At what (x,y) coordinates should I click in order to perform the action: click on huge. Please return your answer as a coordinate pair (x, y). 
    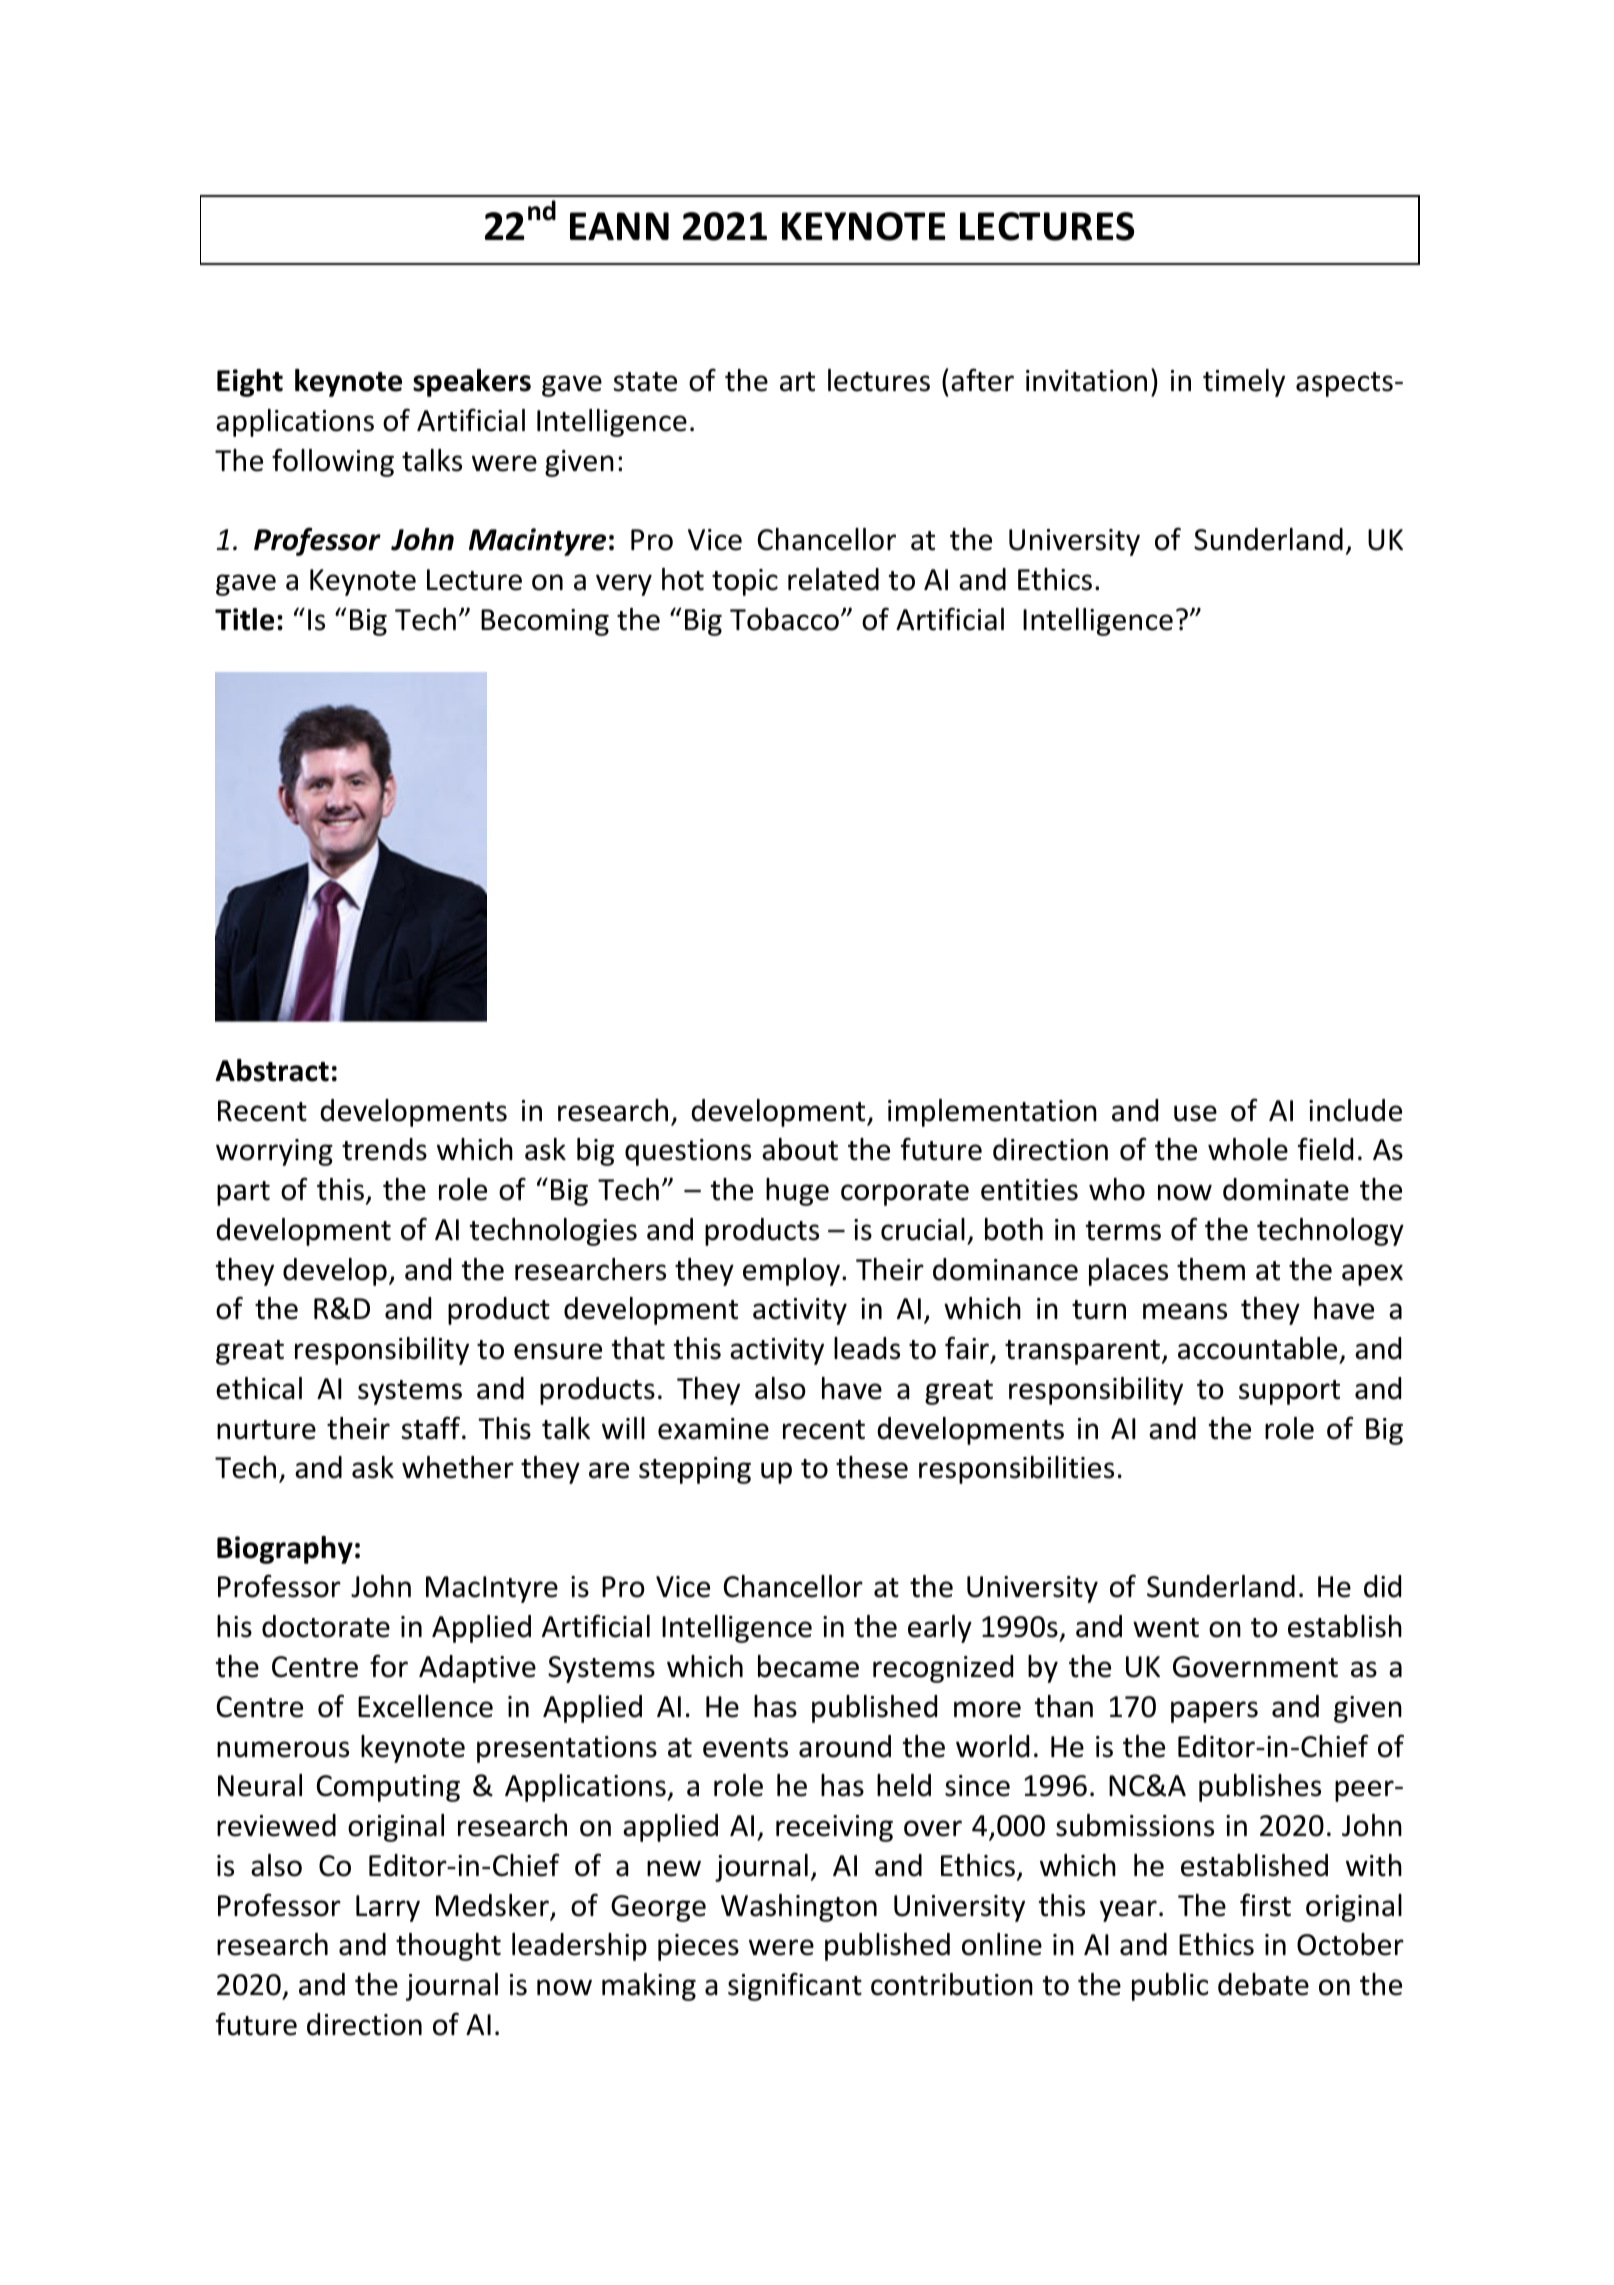
    Looking at the image, I should click on (797, 1192).
